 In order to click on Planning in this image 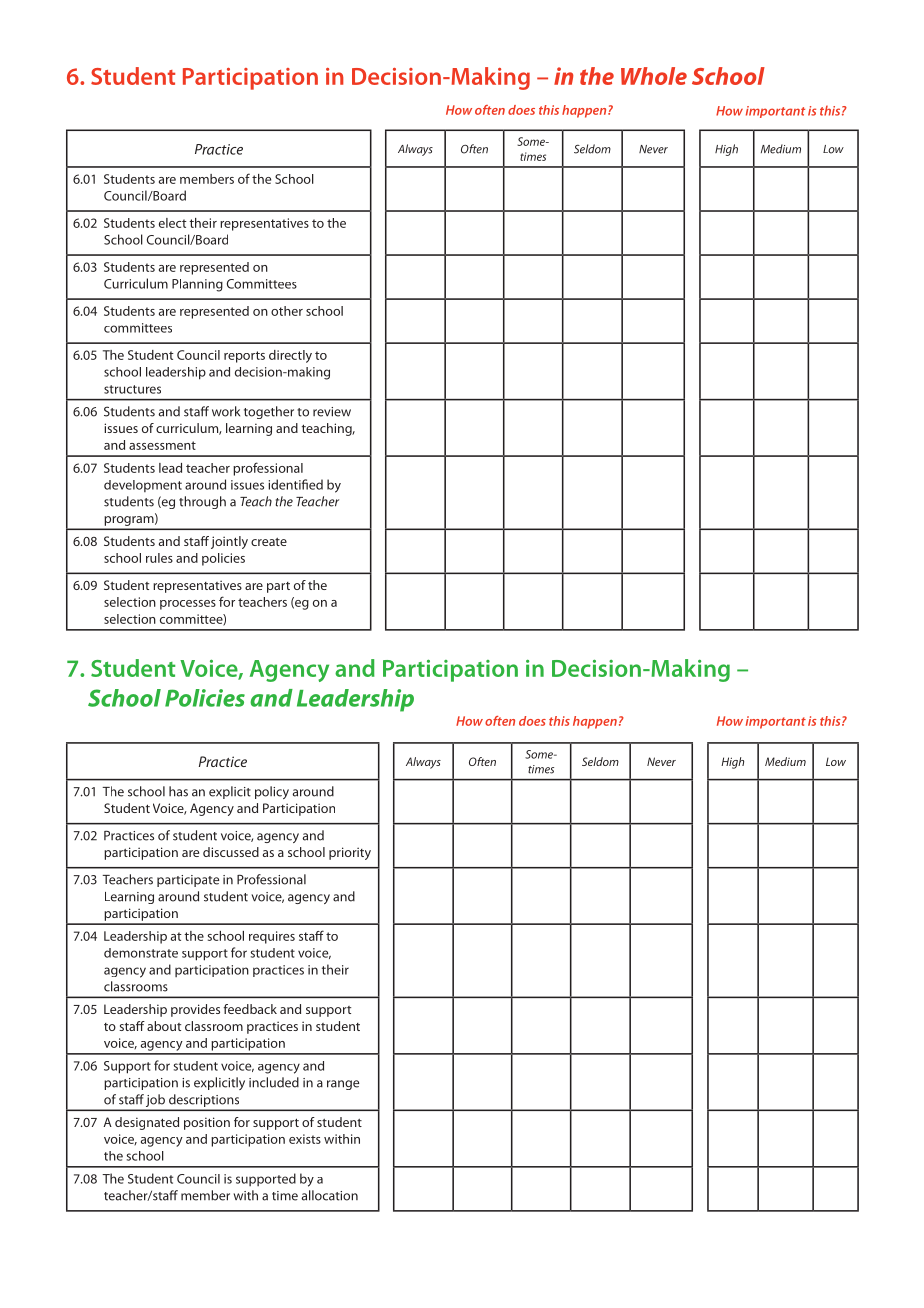, I will do `click(197, 285)`.
